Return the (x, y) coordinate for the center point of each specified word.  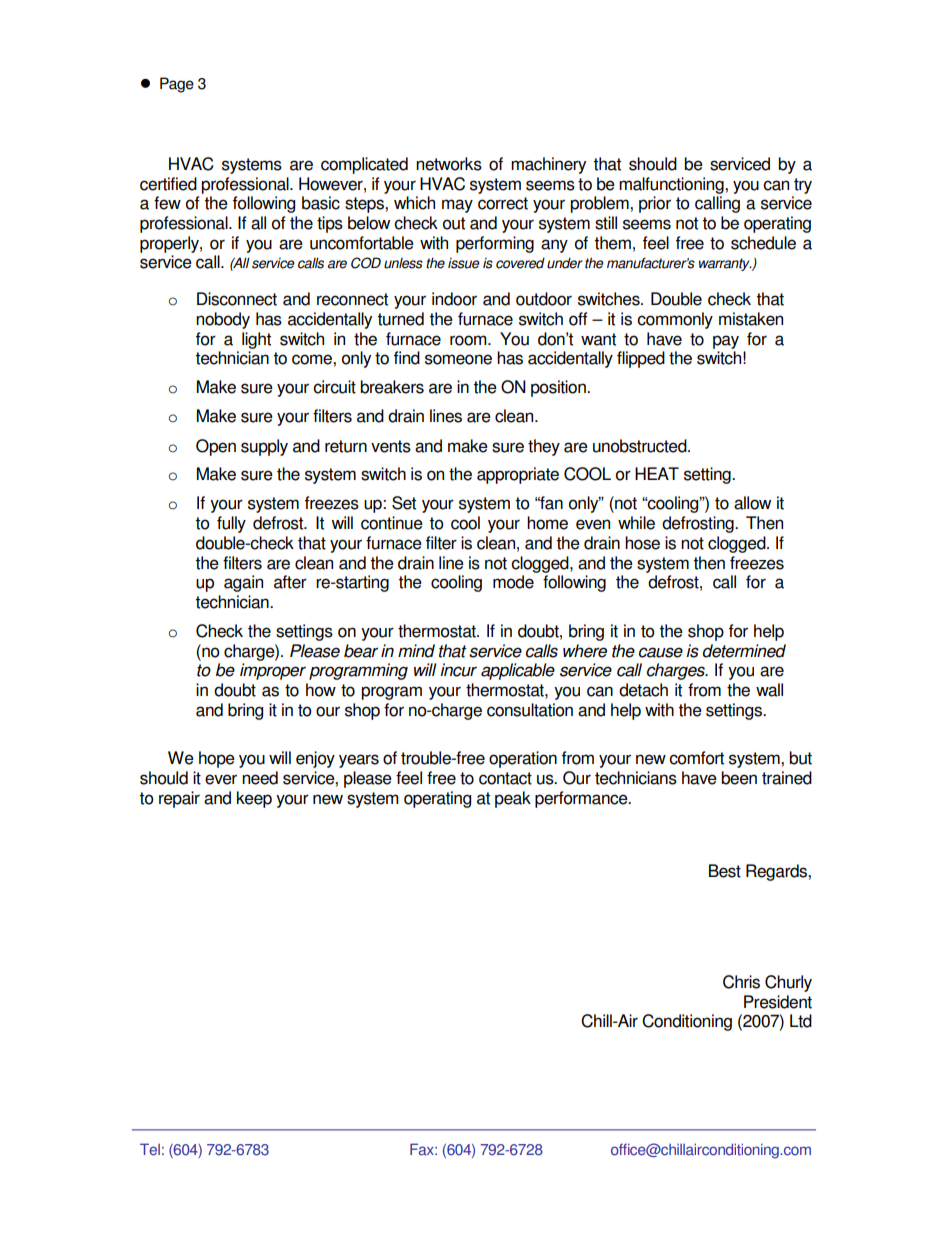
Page (177, 85)
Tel (150, 1149)
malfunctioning (672, 185)
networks (449, 164)
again (243, 583)
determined (744, 651)
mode (513, 582)
